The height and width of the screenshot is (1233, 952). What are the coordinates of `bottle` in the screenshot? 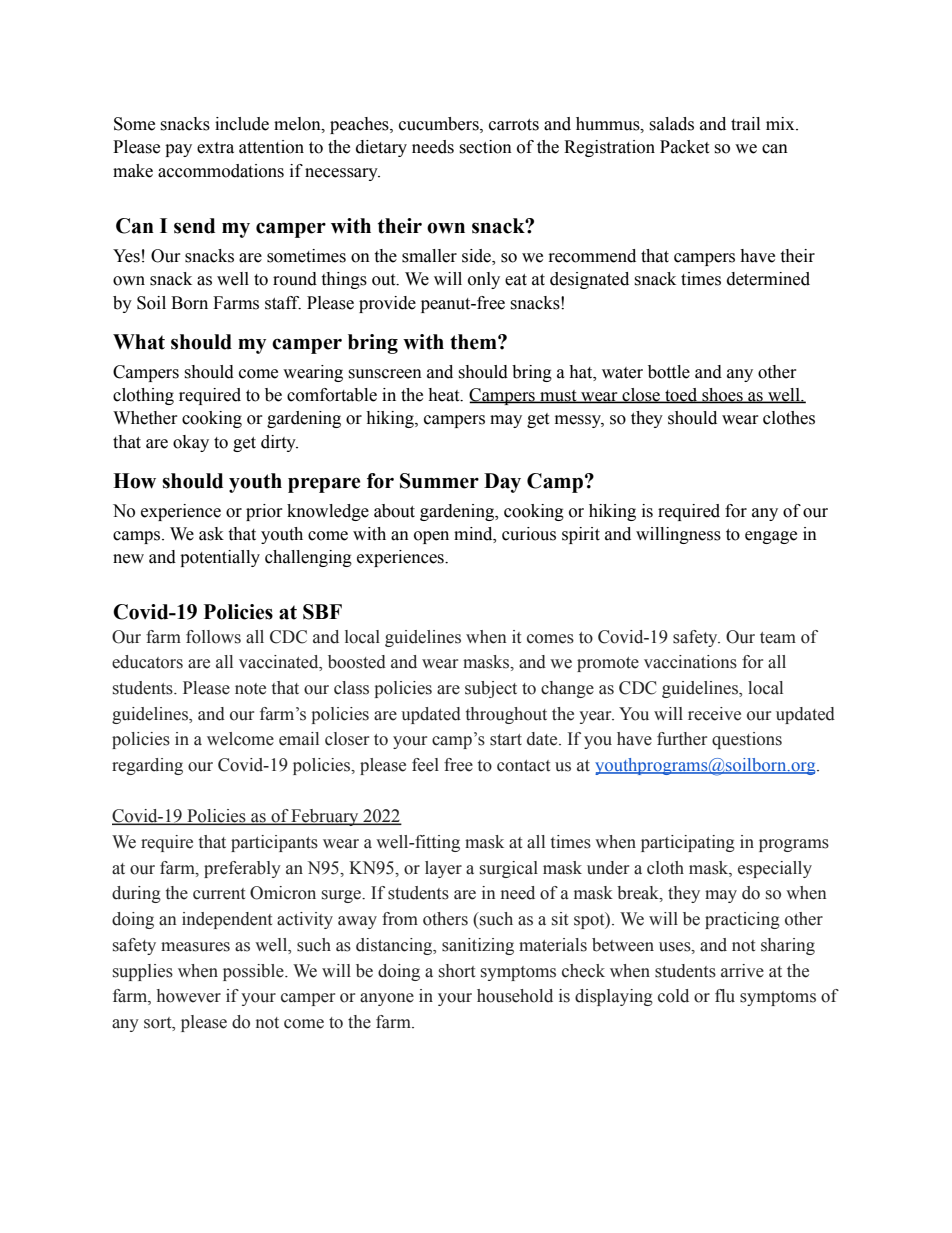 It's located at (669, 372).
